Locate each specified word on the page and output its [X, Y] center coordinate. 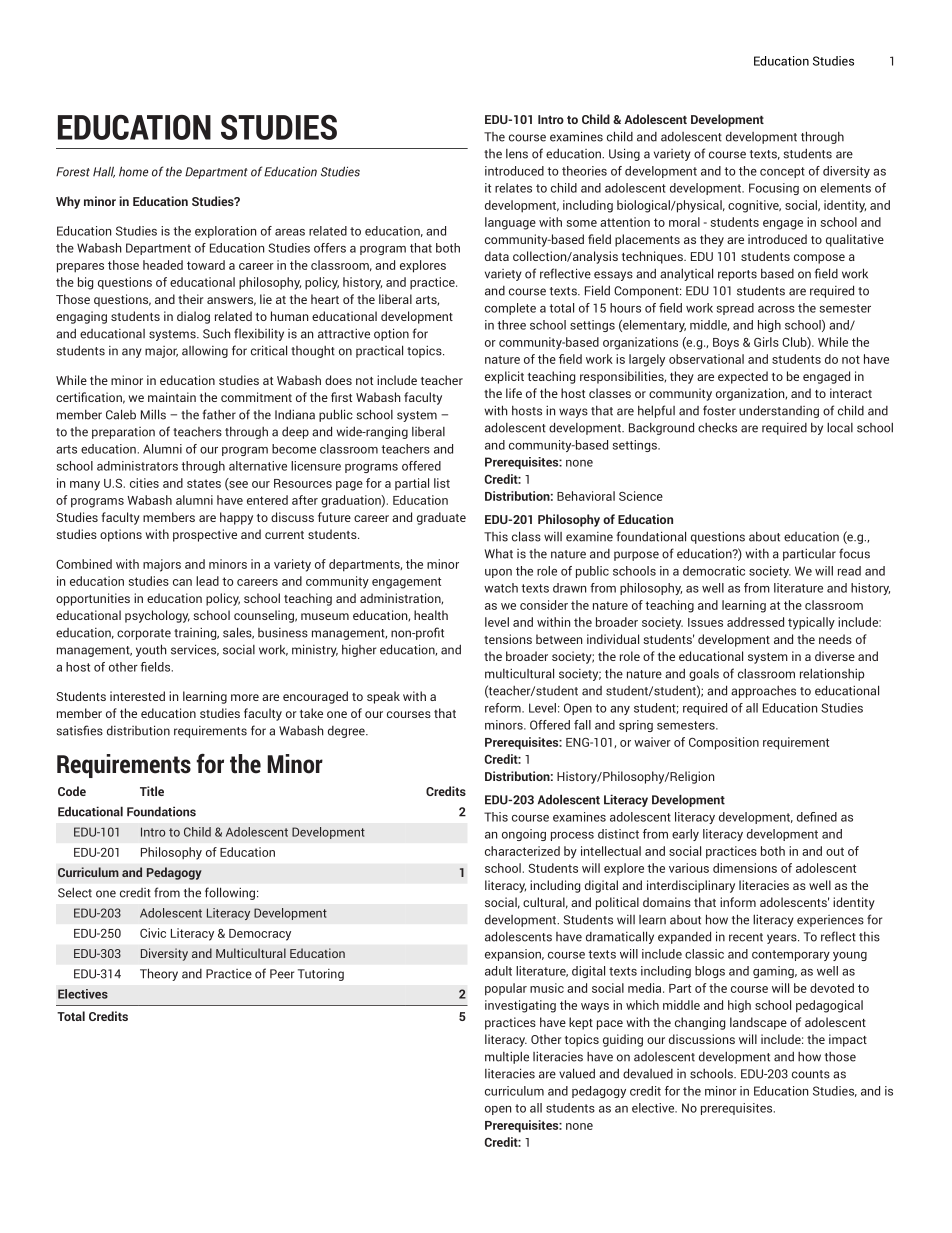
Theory [159, 974]
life [514, 393]
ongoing [524, 835]
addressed [755, 622]
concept [782, 172]
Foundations [161, 811]
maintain [172, 397]
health [431, 615]
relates [513, 188]
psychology [157, 616]
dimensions [745, 868]
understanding [779, 411]
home [133, 171]
